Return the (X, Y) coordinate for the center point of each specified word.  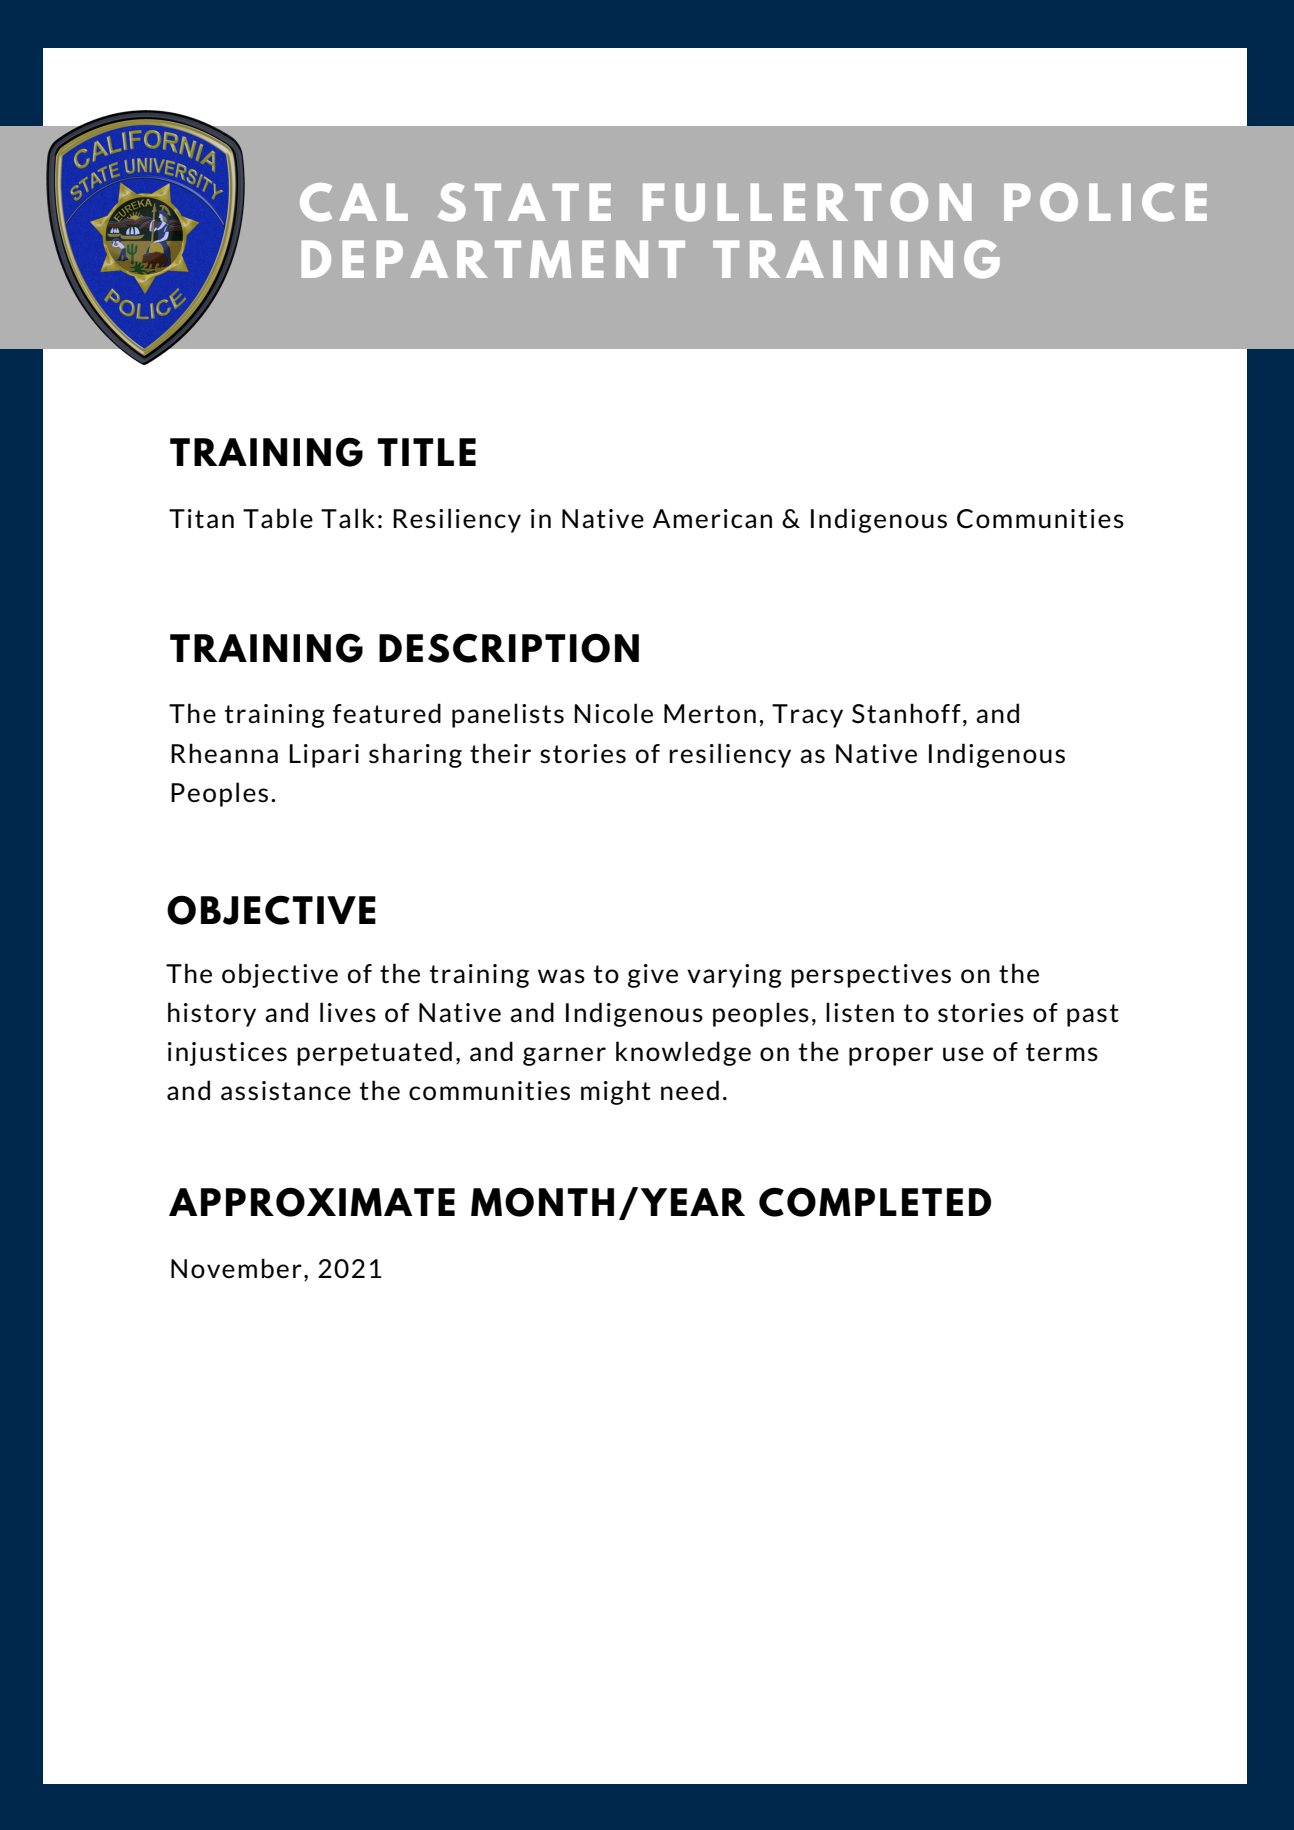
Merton (710, 713)
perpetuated (374, 1053)
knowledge (683, 1053)
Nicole (613, 713)
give (653, 976)
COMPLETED (875, 1202)
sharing (415, 755)
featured (387, 713)
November (236, 1268)
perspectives (871, 976)
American (712, 519)
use (963, 1054)
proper (891, 1056)
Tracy (807, 716)
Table (278, 518)
